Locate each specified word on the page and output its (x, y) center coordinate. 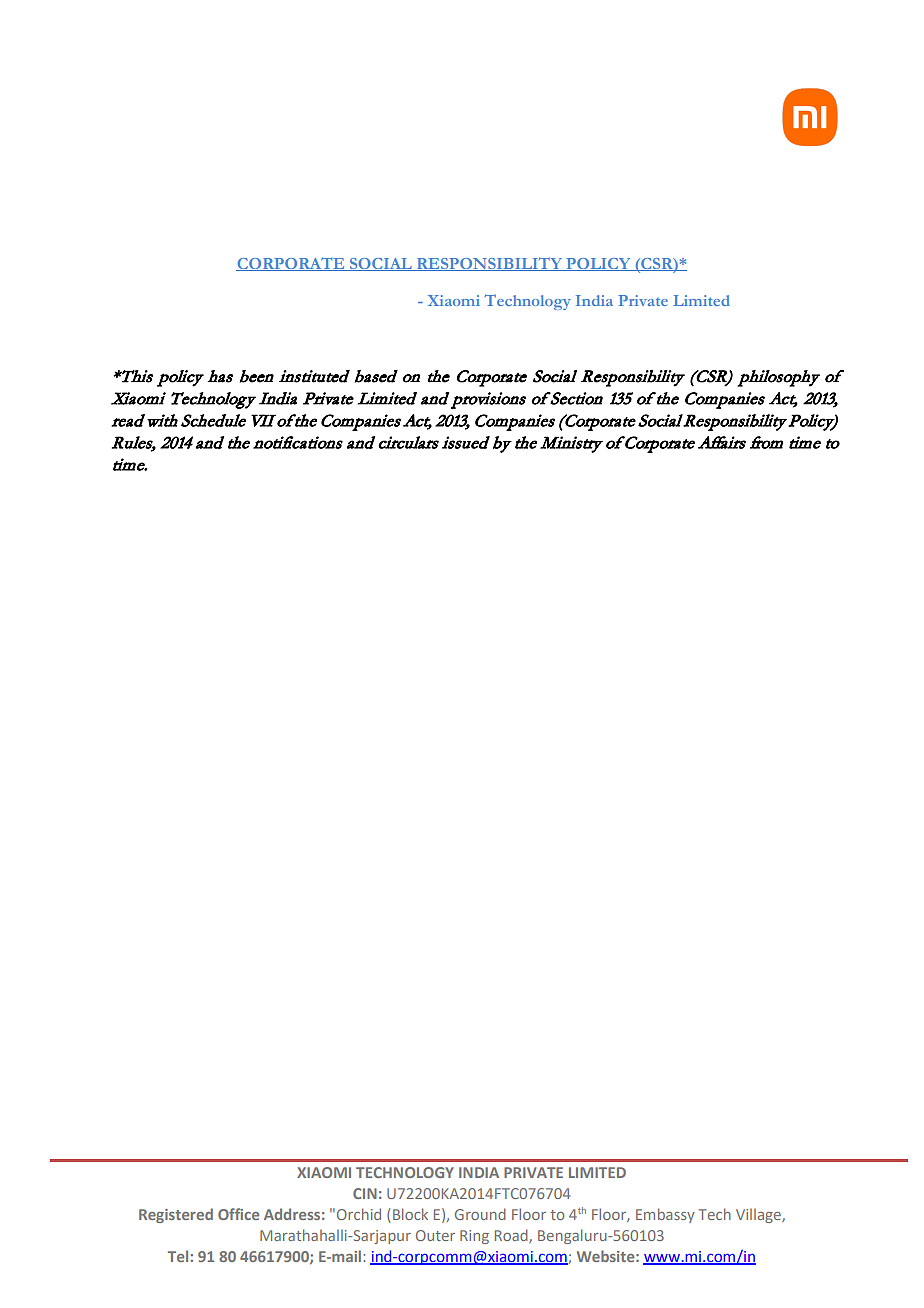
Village (759, 1216)
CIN (365, 1193)
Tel (178, 1256)
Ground (480, 1214)
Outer (435, 1235)
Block (410, 1214)
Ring (474, 1237)
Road (512, 1236)
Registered (176, 1215)
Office (238, 1214)
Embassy (665, 1215)
